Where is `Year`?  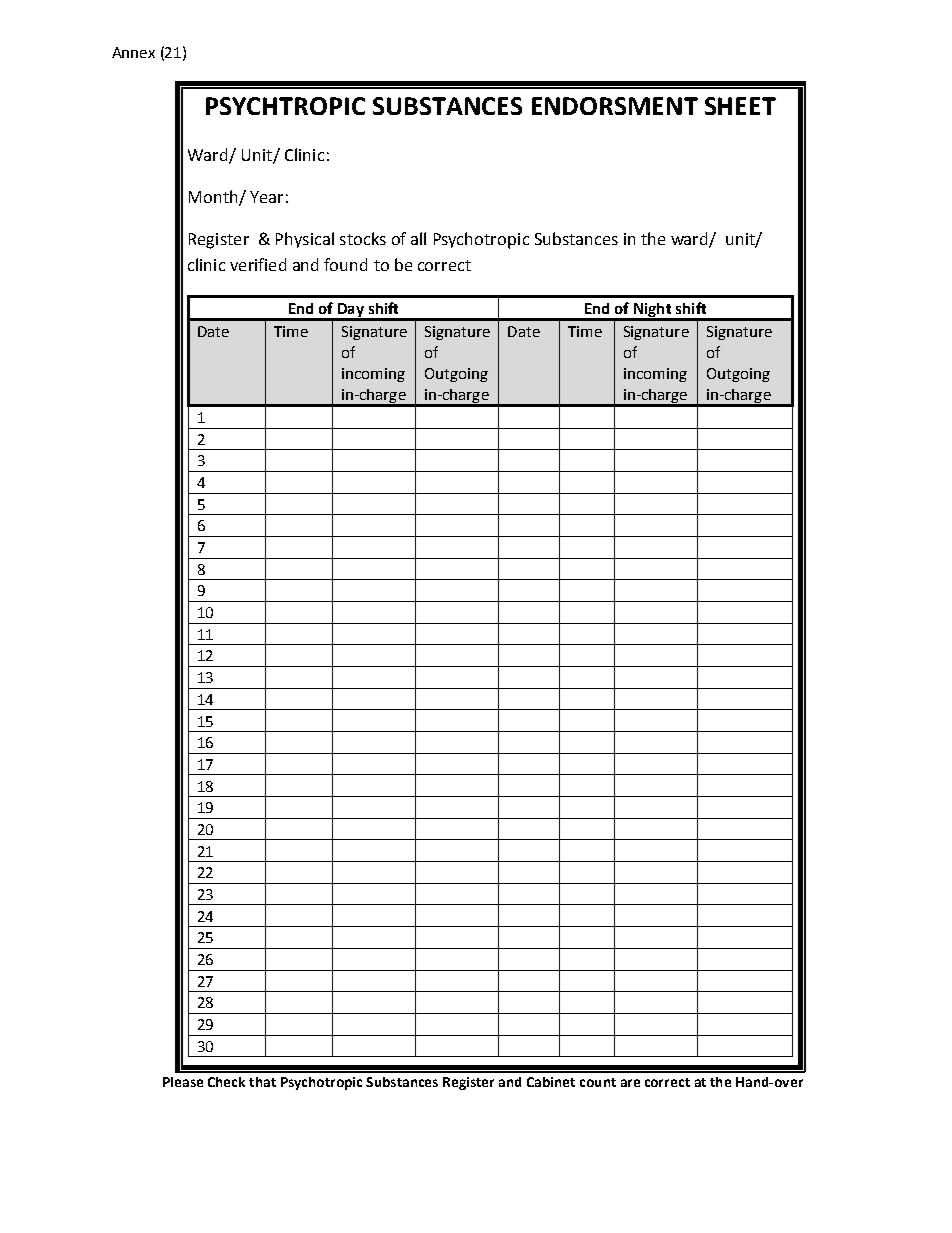
Year is located at coordinates (266, 197).
